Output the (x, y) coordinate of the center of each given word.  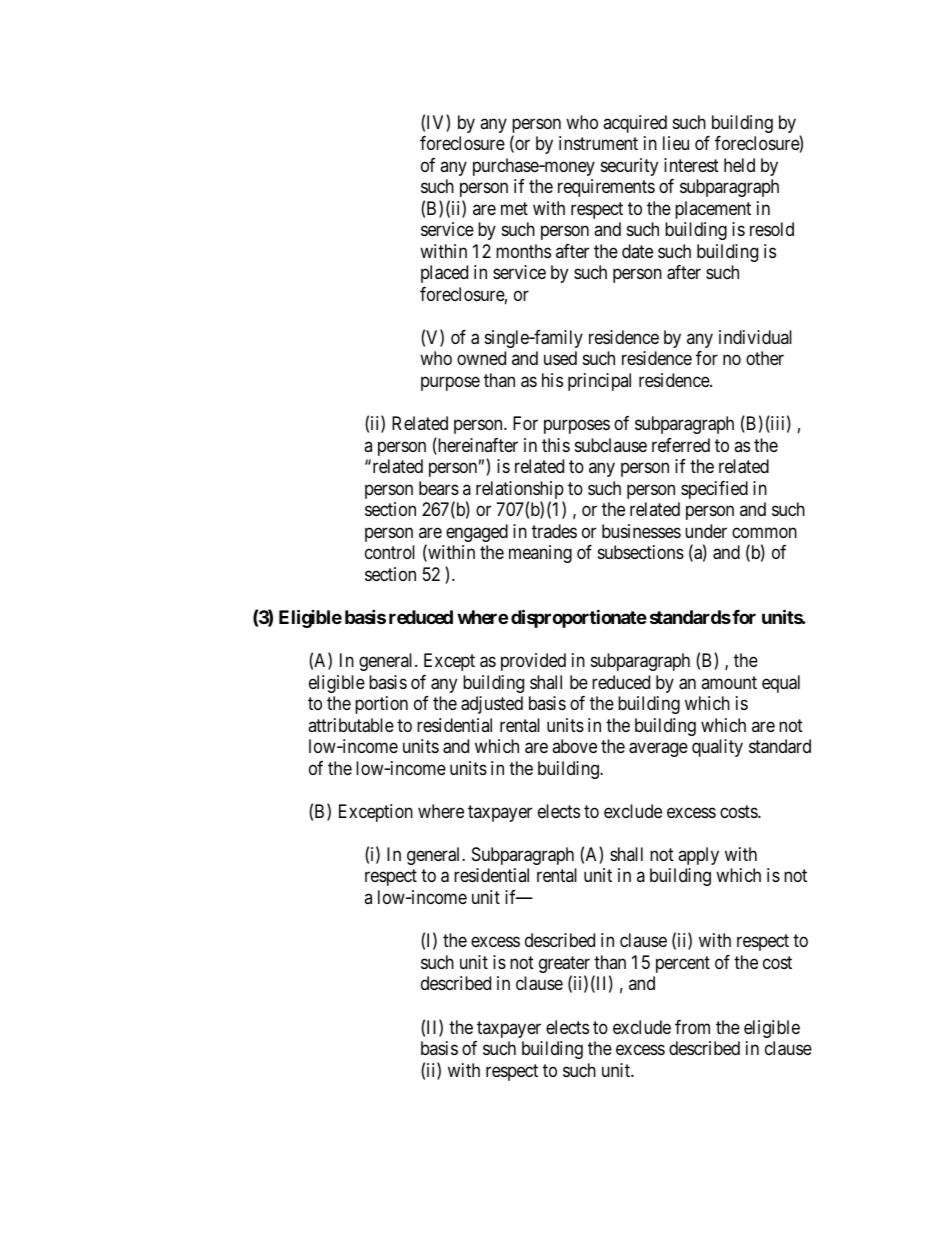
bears (439, 488)
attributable (351, 725)
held (739, 165)
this (556, 445)
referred (681, 445)
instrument (598, 143)
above (574, 746)
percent (683, 964)
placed (444, 274)
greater (564, 966)
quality (717, 748)
